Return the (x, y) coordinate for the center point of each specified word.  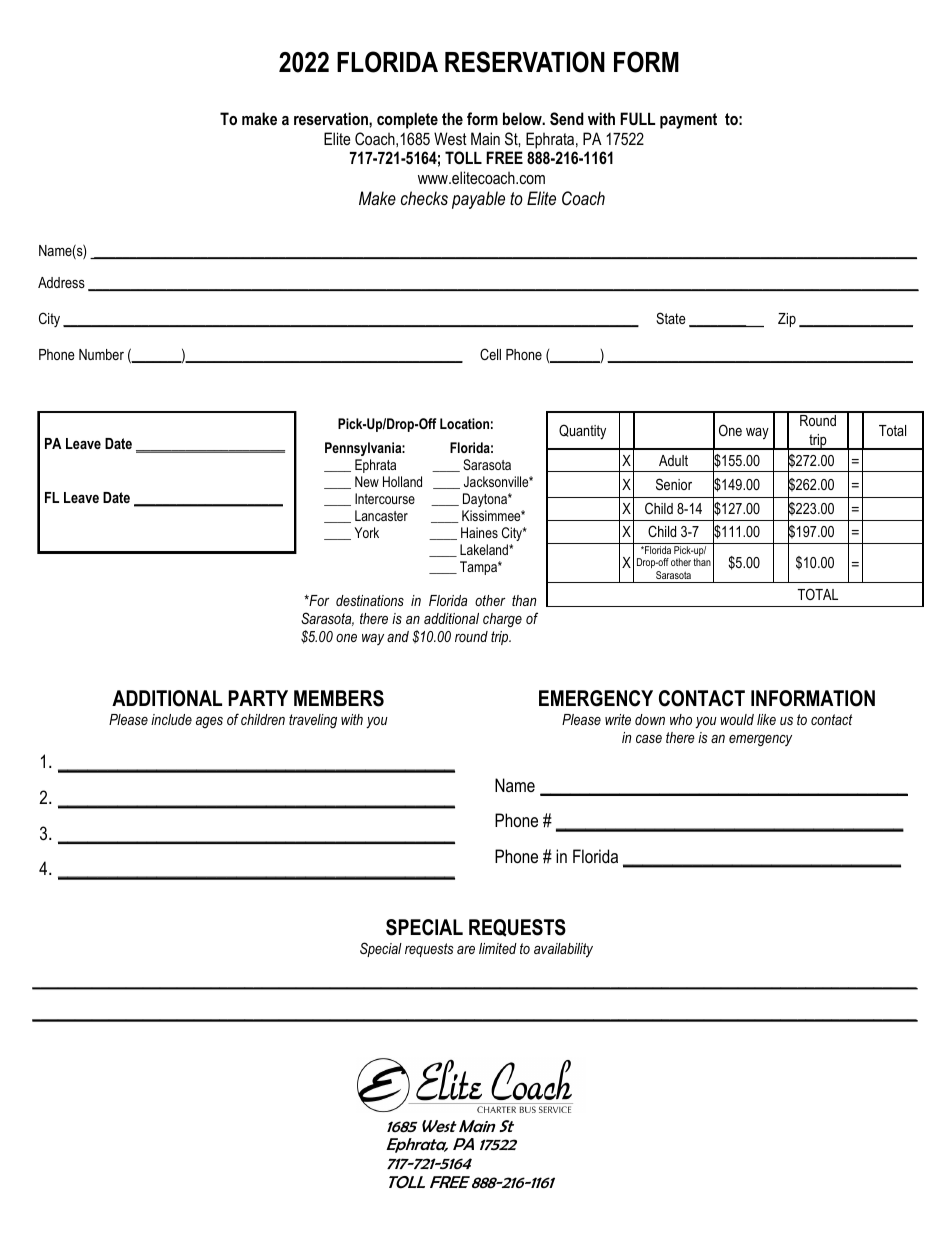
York (367, 532)
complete (407, 120)
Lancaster (381, 515)
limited (498, 948)
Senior (674, 484)
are (466, 950)
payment (688, 121)
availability (563, 950)
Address (61, 282)
